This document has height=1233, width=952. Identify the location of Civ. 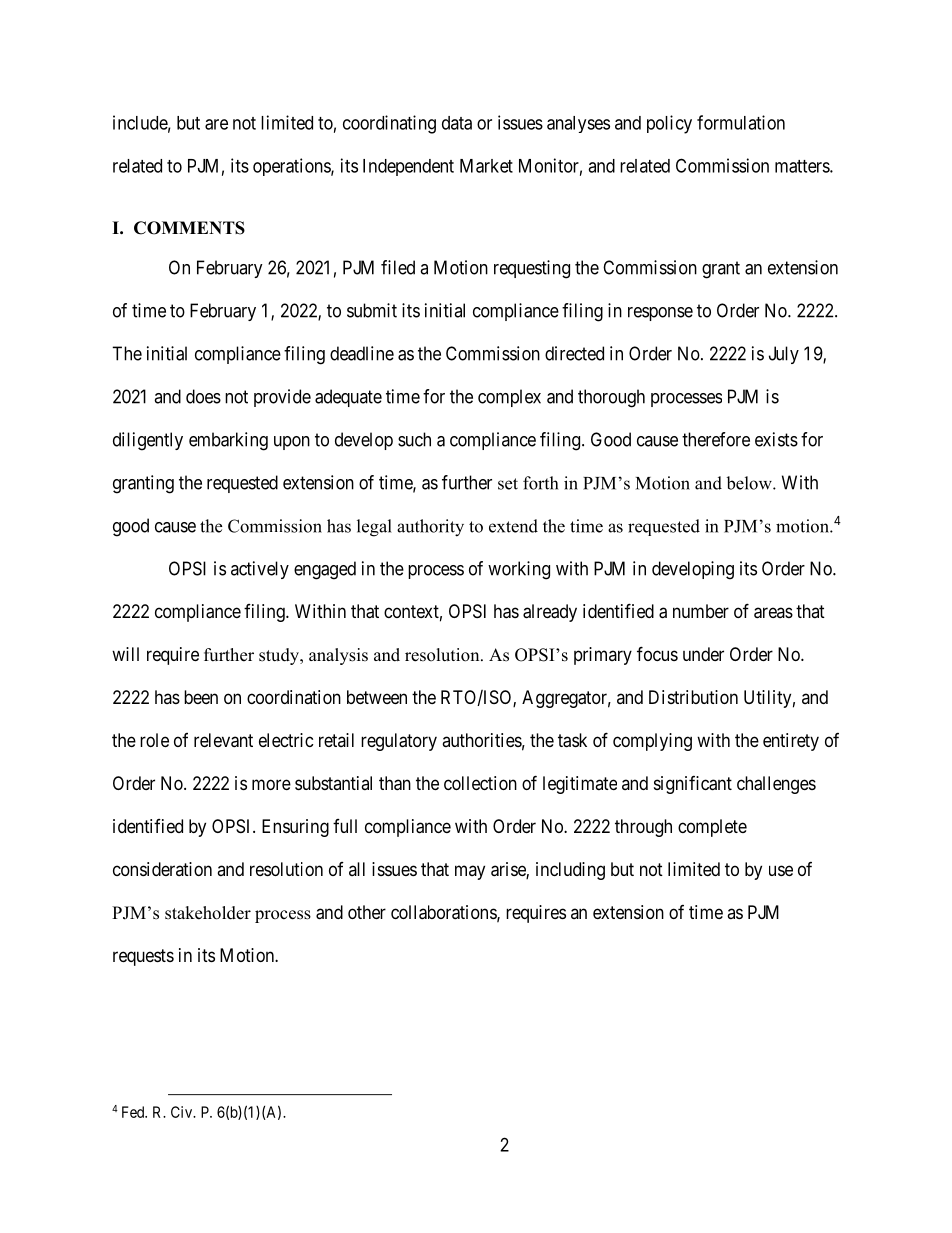
(183, 1112).
